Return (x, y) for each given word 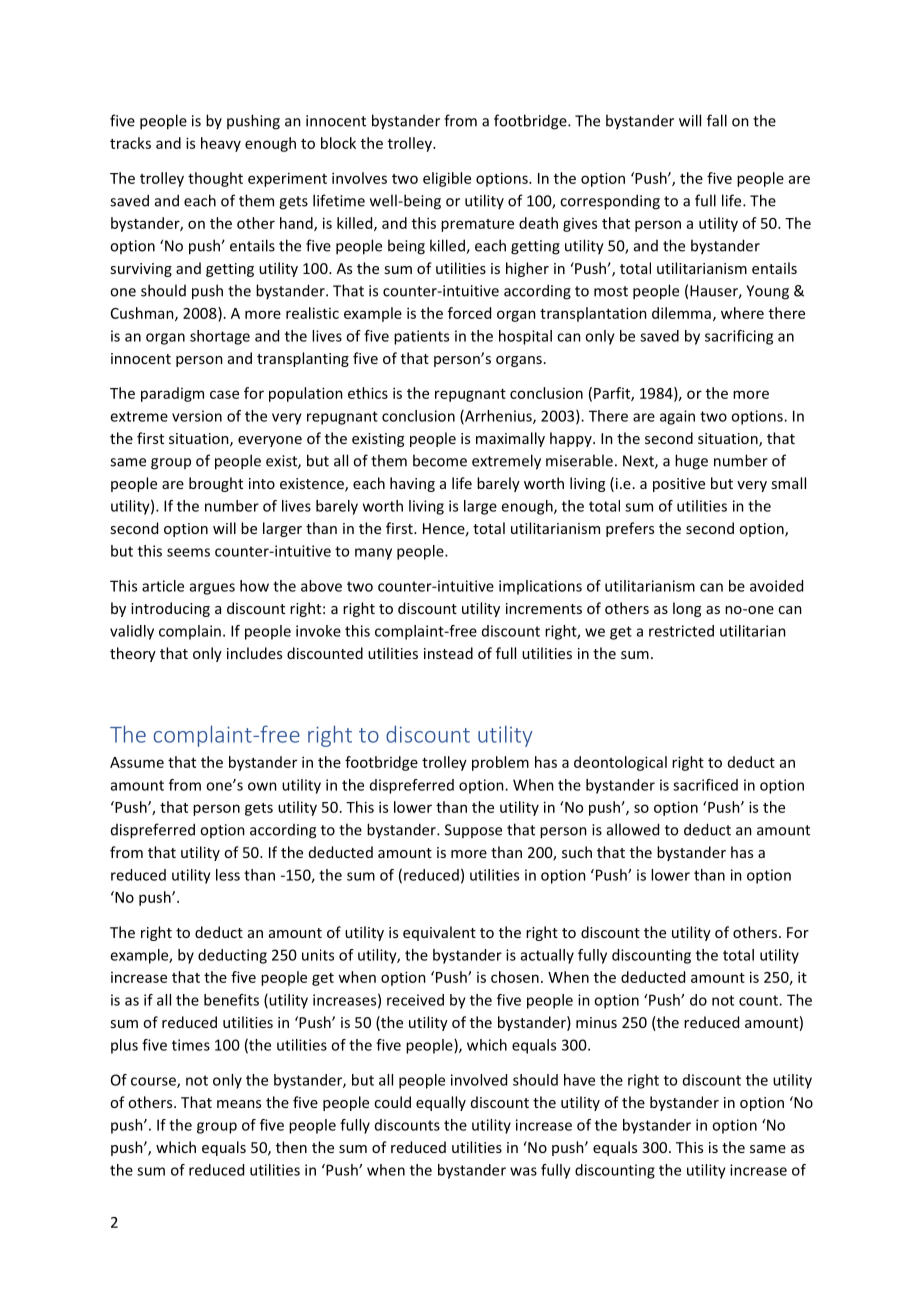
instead (448, 653)
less (228, 875)
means (239, 1104)
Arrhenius (498, 417)
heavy (221, 144)
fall (717, 120)
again (677, 417)
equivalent (439, 933)
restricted (681, 631)
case (224, 394)
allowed (633, 829)
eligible (447, 179)
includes (254, 653)
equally (441, 1103)
